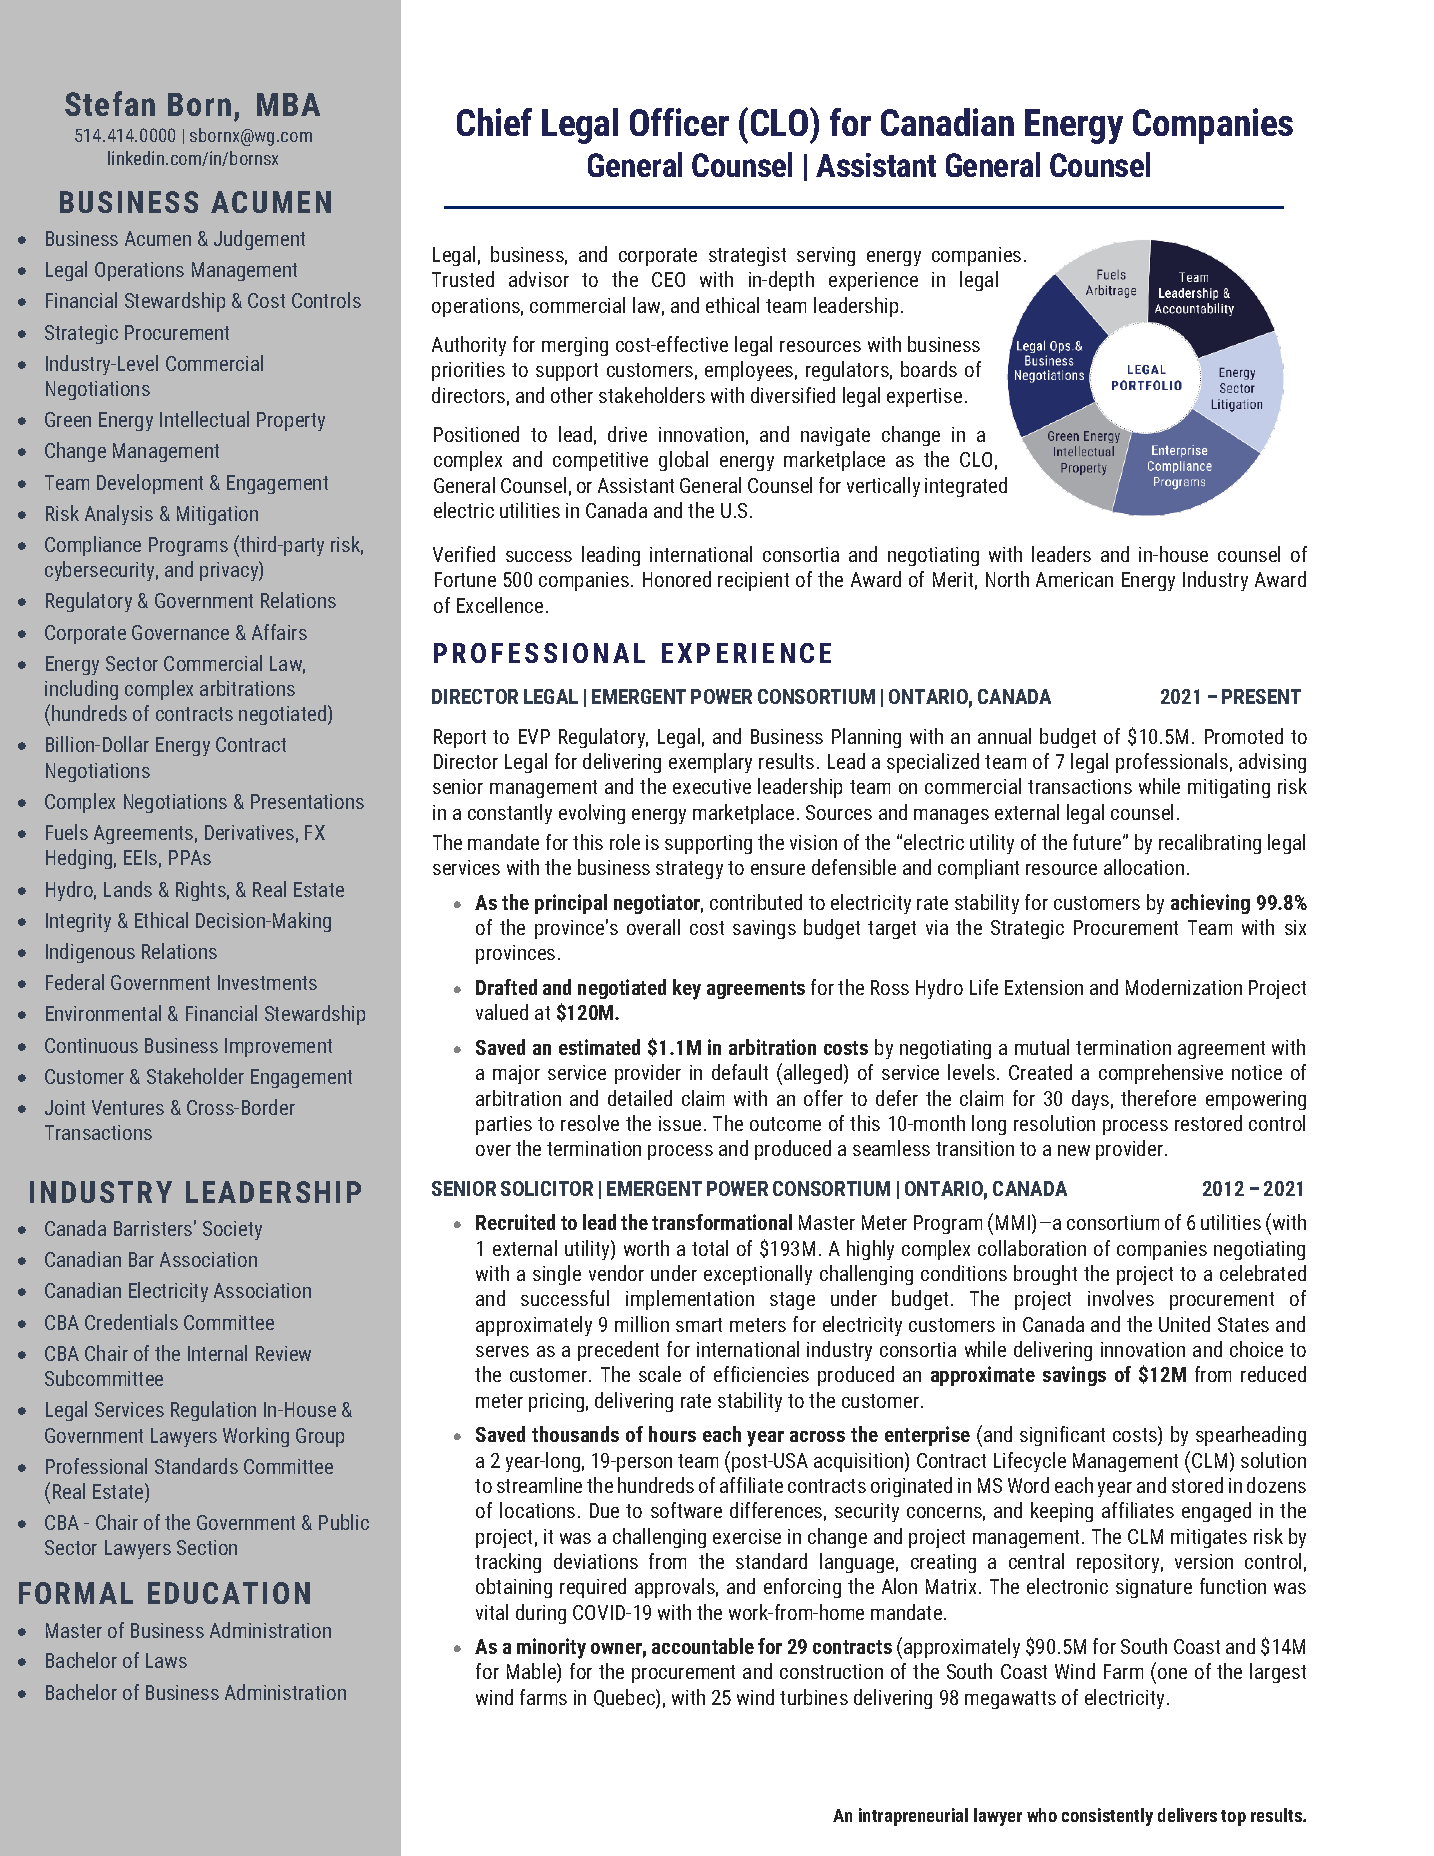 The width and height of the document is (1434, 1856). What do you see at coordinates (166, 1660) in the document?
I see `Laws` at bounding box center [166, 1660].
